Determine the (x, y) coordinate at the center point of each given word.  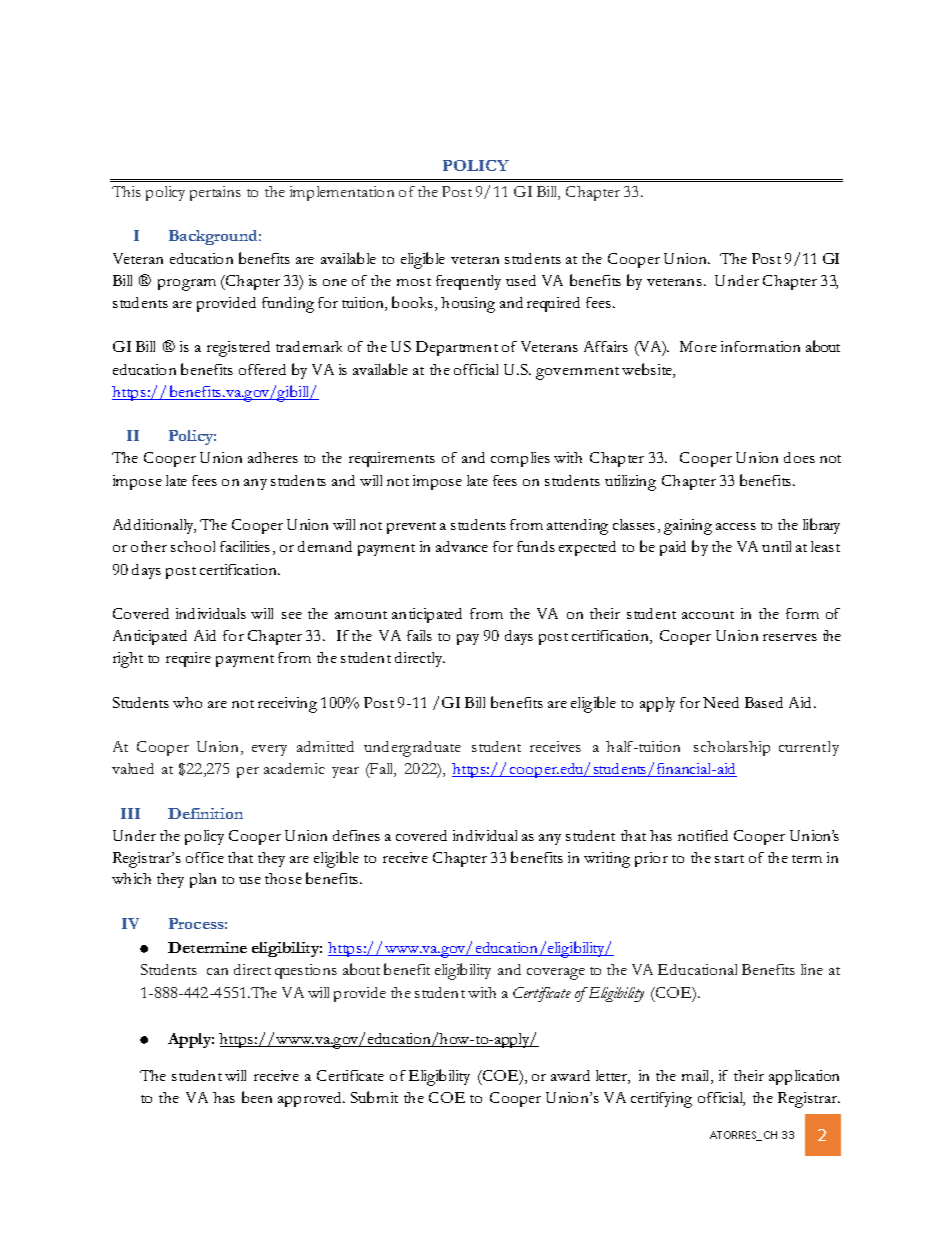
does (799, 457)
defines (356, 835)
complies (520, 459)
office (205, 857)
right (128, 660)
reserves (790, 637)
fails (419, 635)
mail (697, 1077)
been (257, 1097)
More (698, 346)
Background (215, 237)
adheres (273, 457)
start (729, 859)
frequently (468, 282)
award (570, 1075)
